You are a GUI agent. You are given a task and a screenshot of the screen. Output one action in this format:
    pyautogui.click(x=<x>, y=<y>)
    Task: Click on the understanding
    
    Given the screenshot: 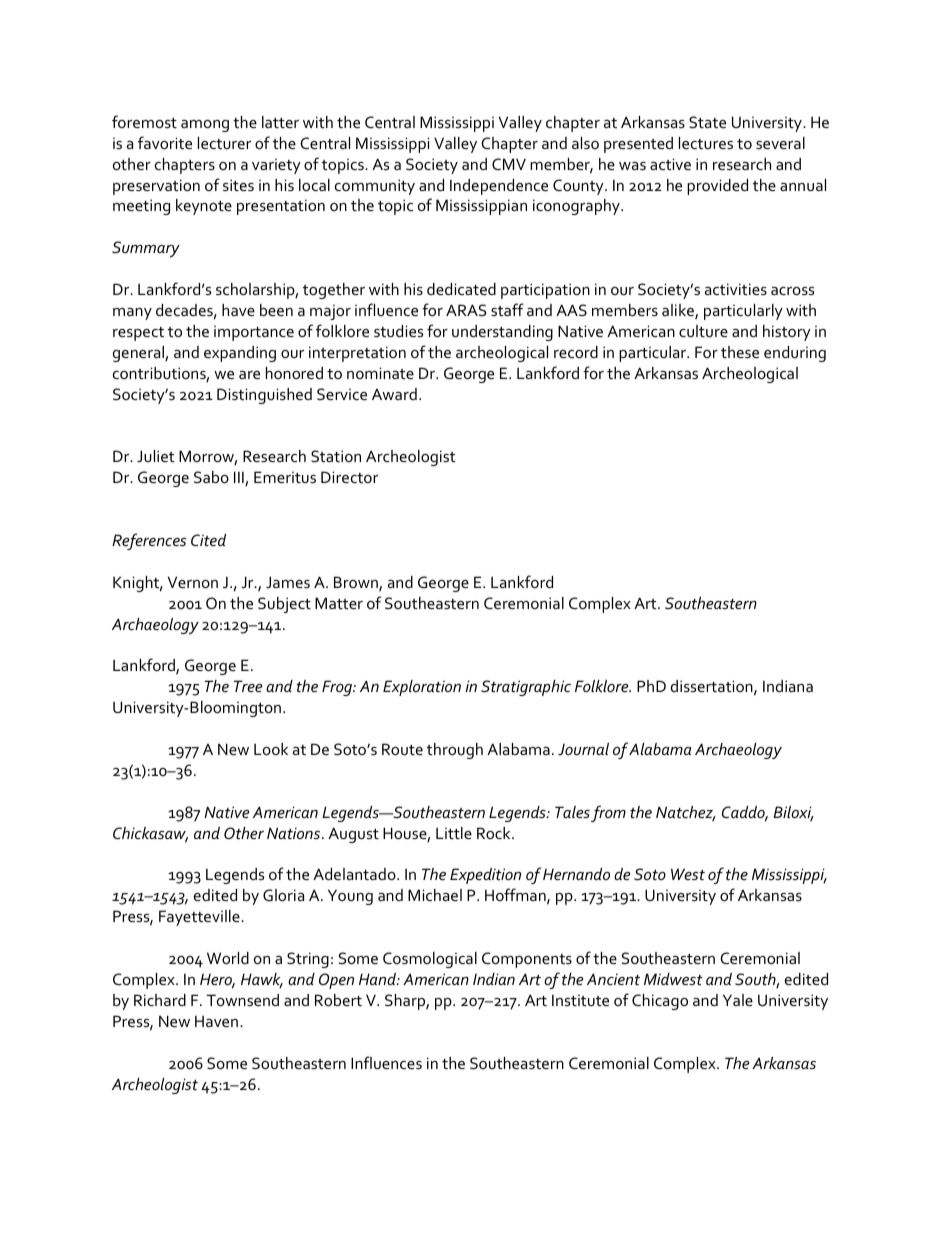 What is the action you would take?
    pyautogui.click(x=502, y=333)
